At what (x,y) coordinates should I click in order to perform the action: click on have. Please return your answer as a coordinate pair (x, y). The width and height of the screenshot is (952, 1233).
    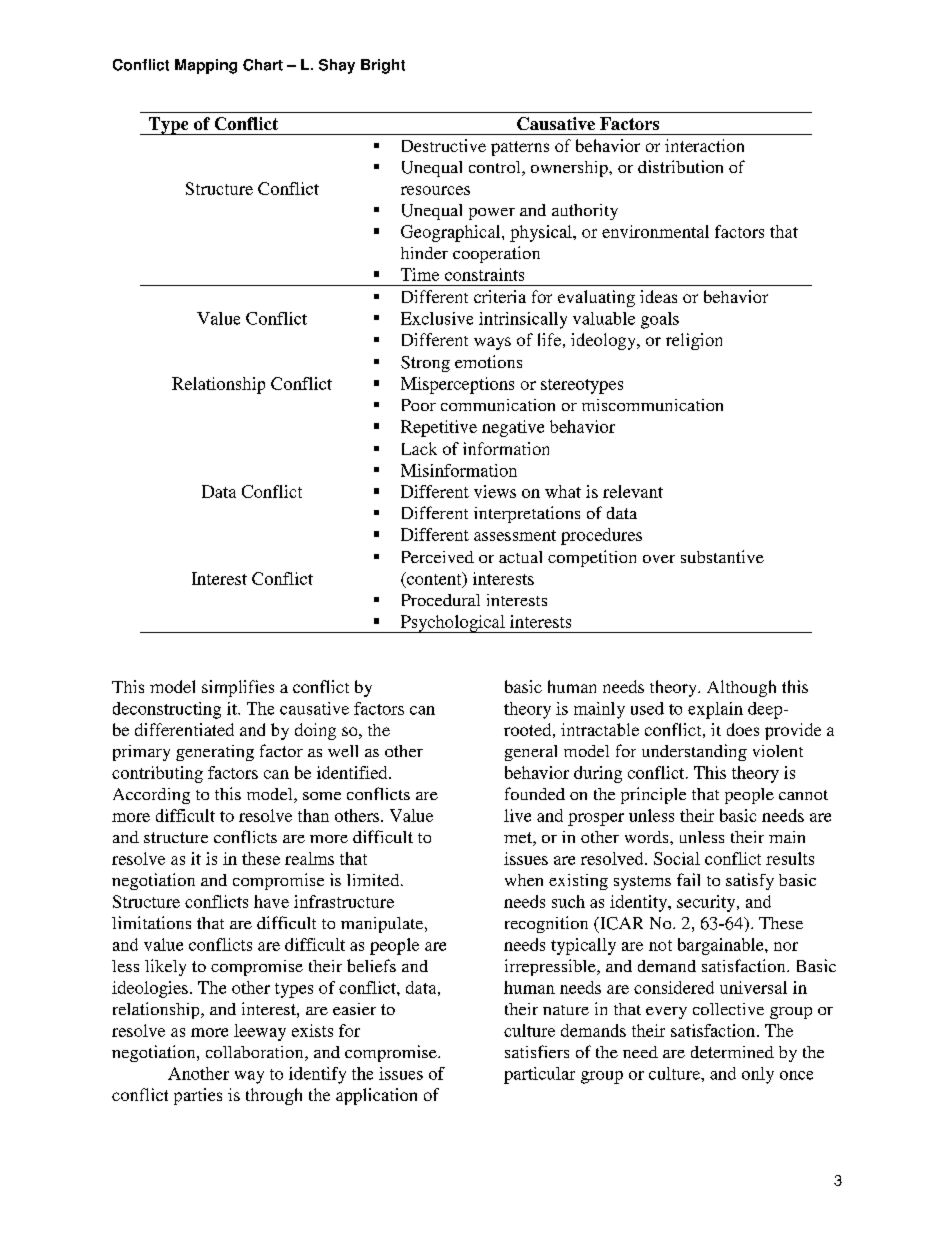
    Looking at the image, I should click on (271, 901).
